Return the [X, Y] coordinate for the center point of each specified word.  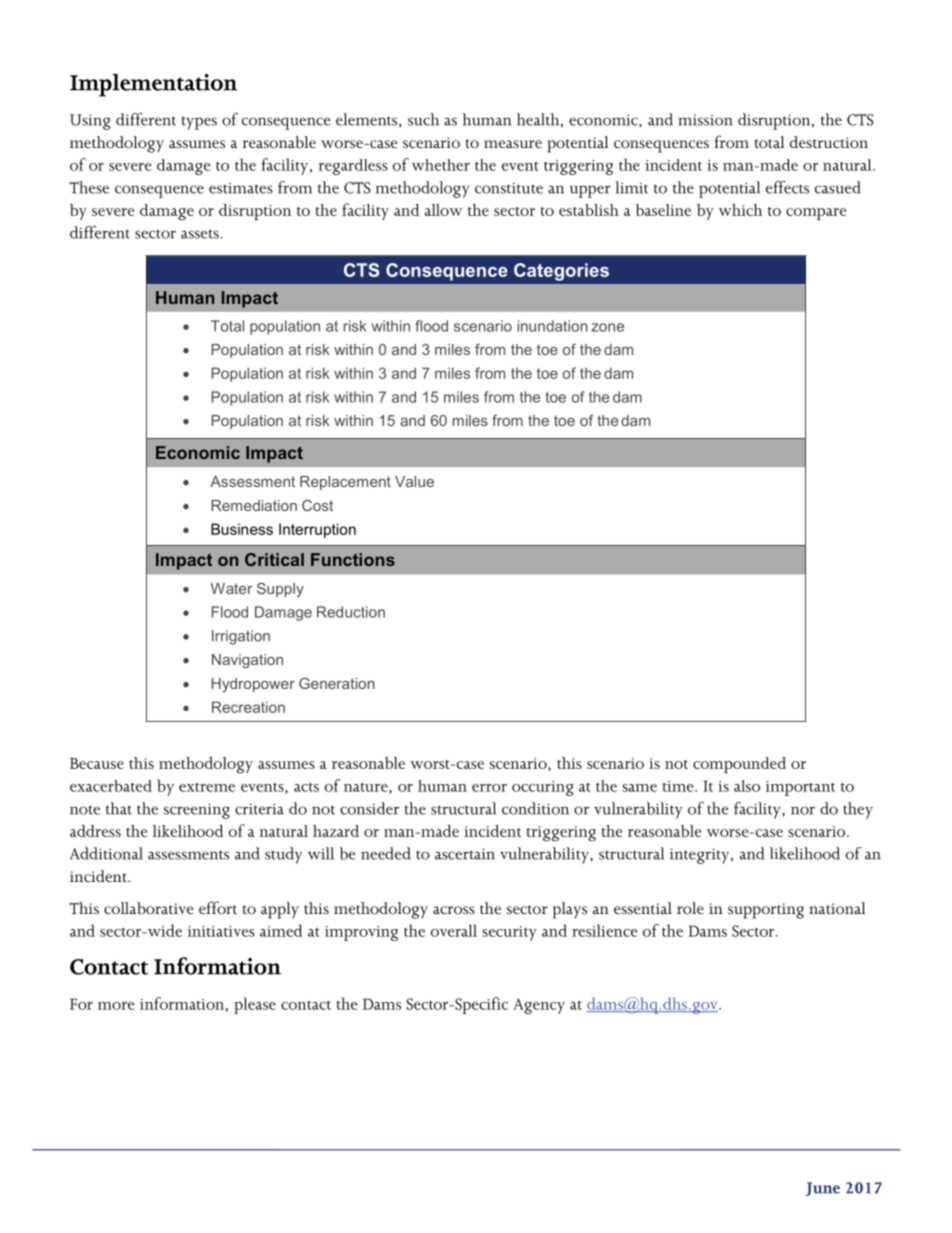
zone [607, 327]
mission [705, 120]
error [489, 788]
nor [803, 810]
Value [414, 481]
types [199, 123]
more [116, 1006]
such [423, 119]
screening [197, 811]
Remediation [254, 505]
